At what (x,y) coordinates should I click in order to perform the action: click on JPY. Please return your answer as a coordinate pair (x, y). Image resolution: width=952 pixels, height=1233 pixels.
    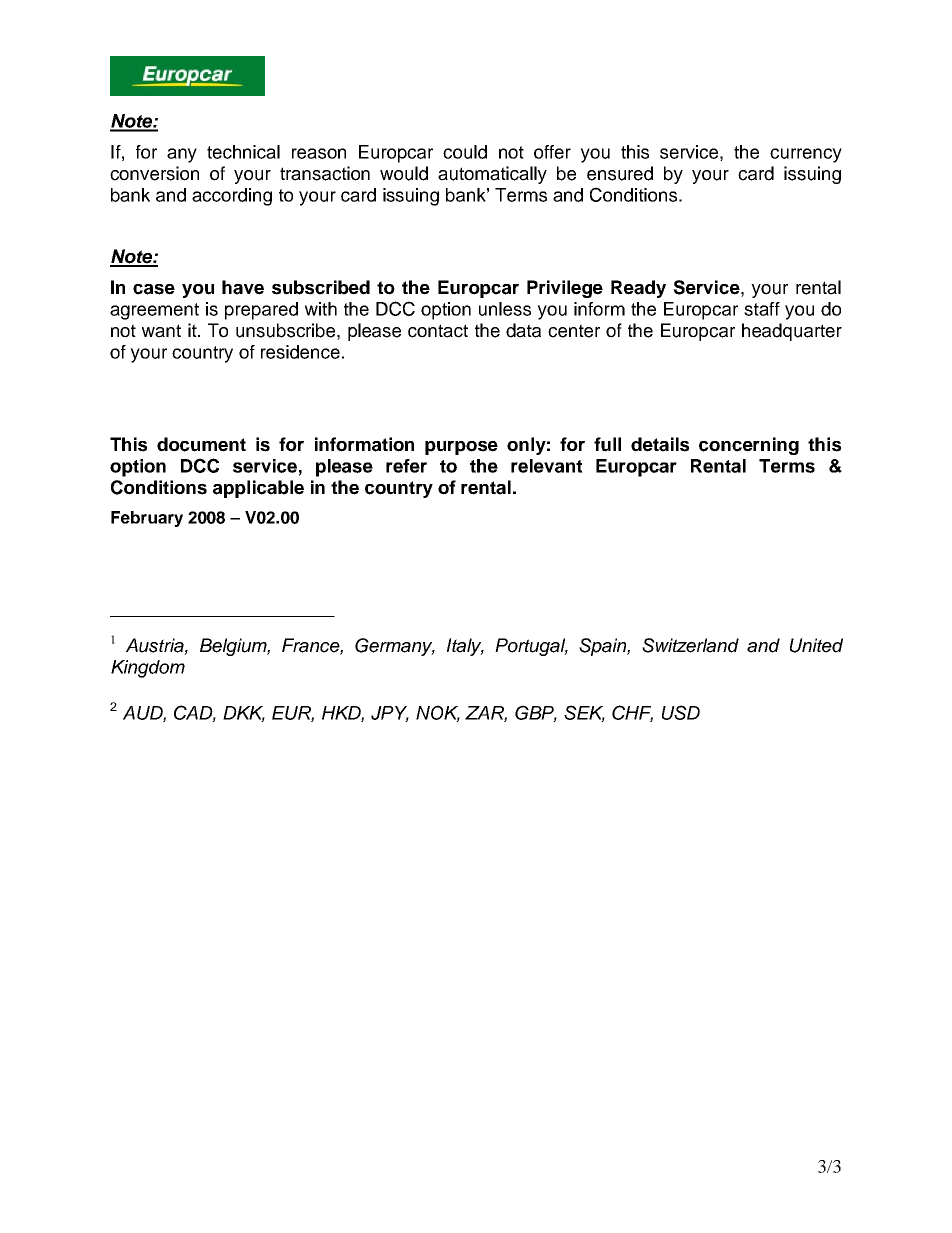
    Looking at the image, I should click on (390, 714).
